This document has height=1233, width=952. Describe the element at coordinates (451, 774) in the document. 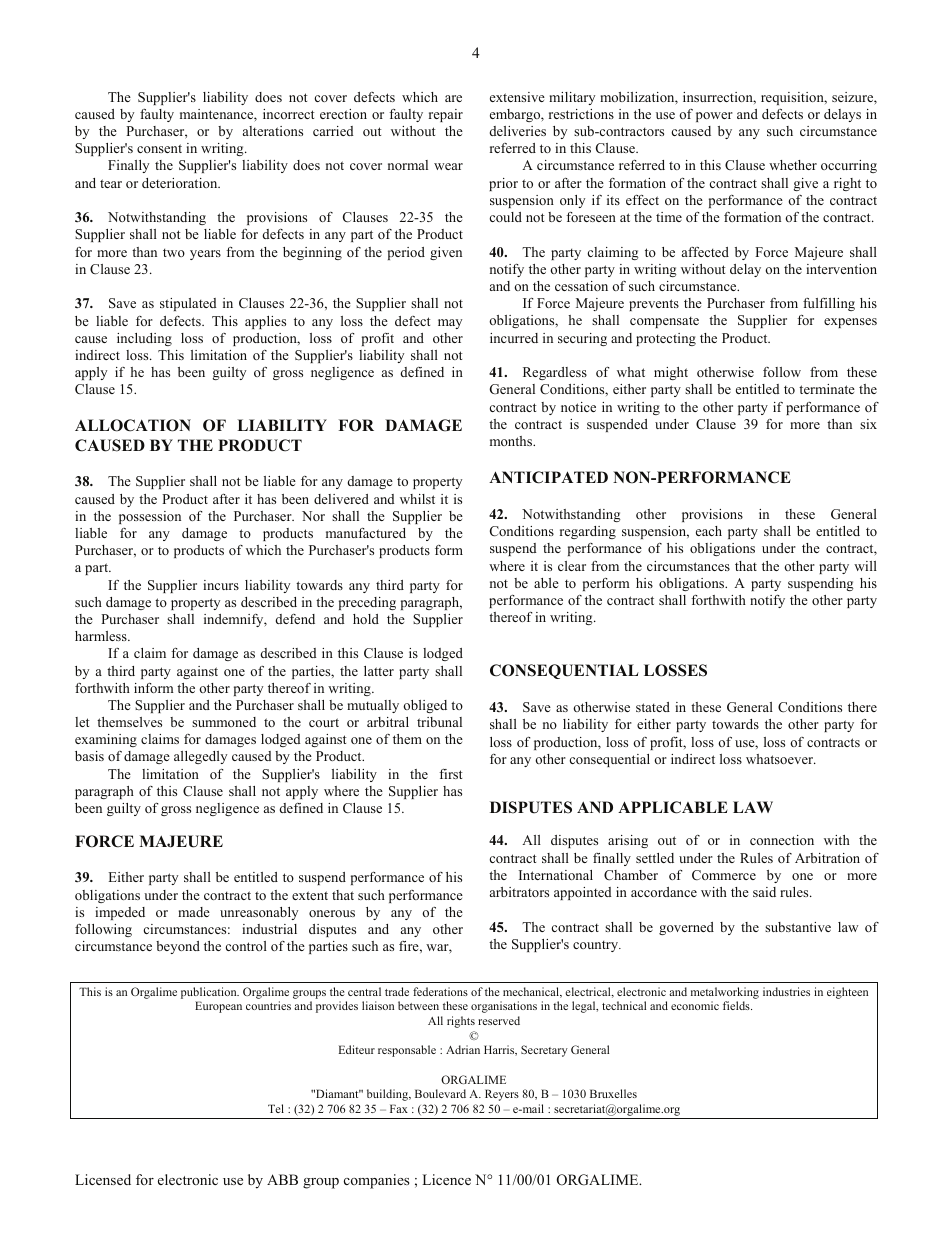

I see `first` at that location.
